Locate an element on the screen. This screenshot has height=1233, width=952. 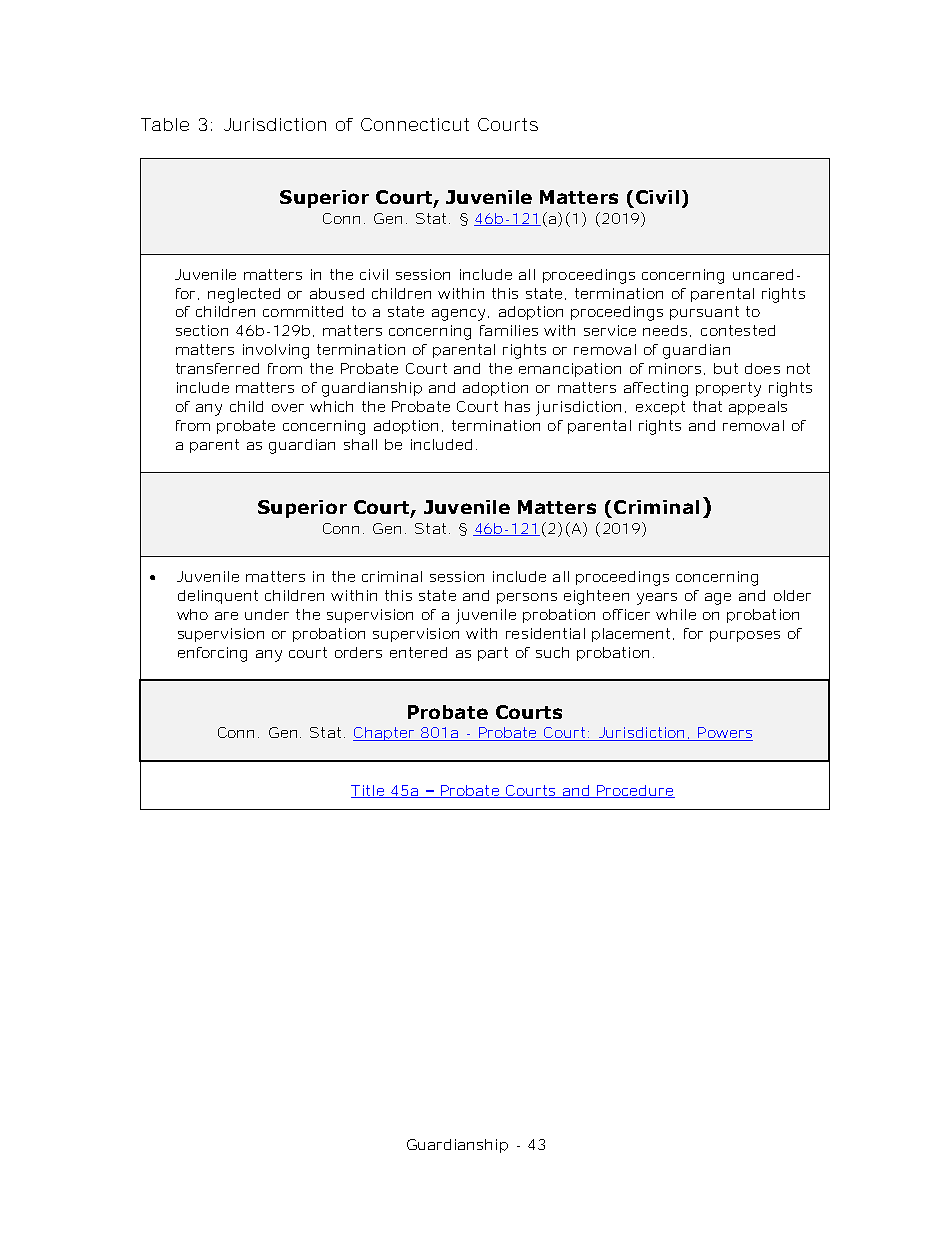
abused is located at coordinates (337, 293).
